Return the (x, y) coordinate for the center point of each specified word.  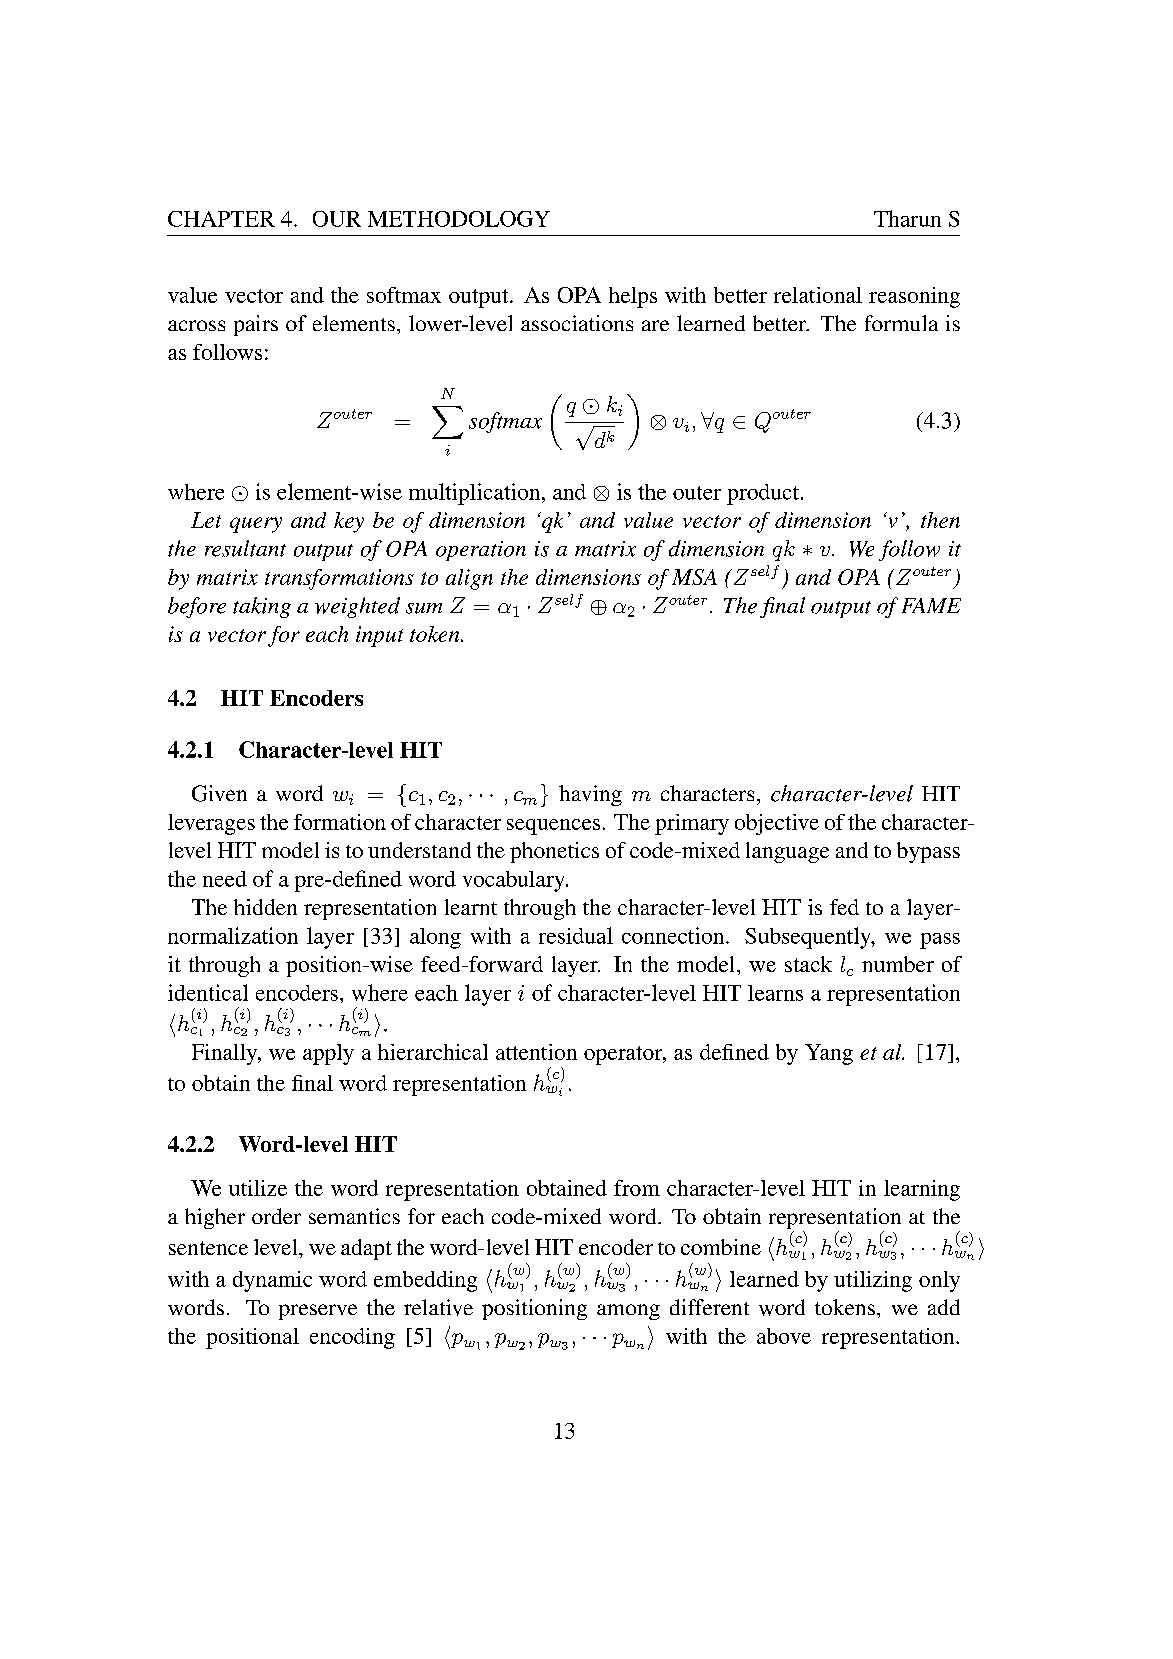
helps (633, 297)
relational (818, 295)
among (628, 1312)
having (590, 795)
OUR (337, 219)
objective (777, 824)
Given (219, 793)
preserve (318, 1312)
